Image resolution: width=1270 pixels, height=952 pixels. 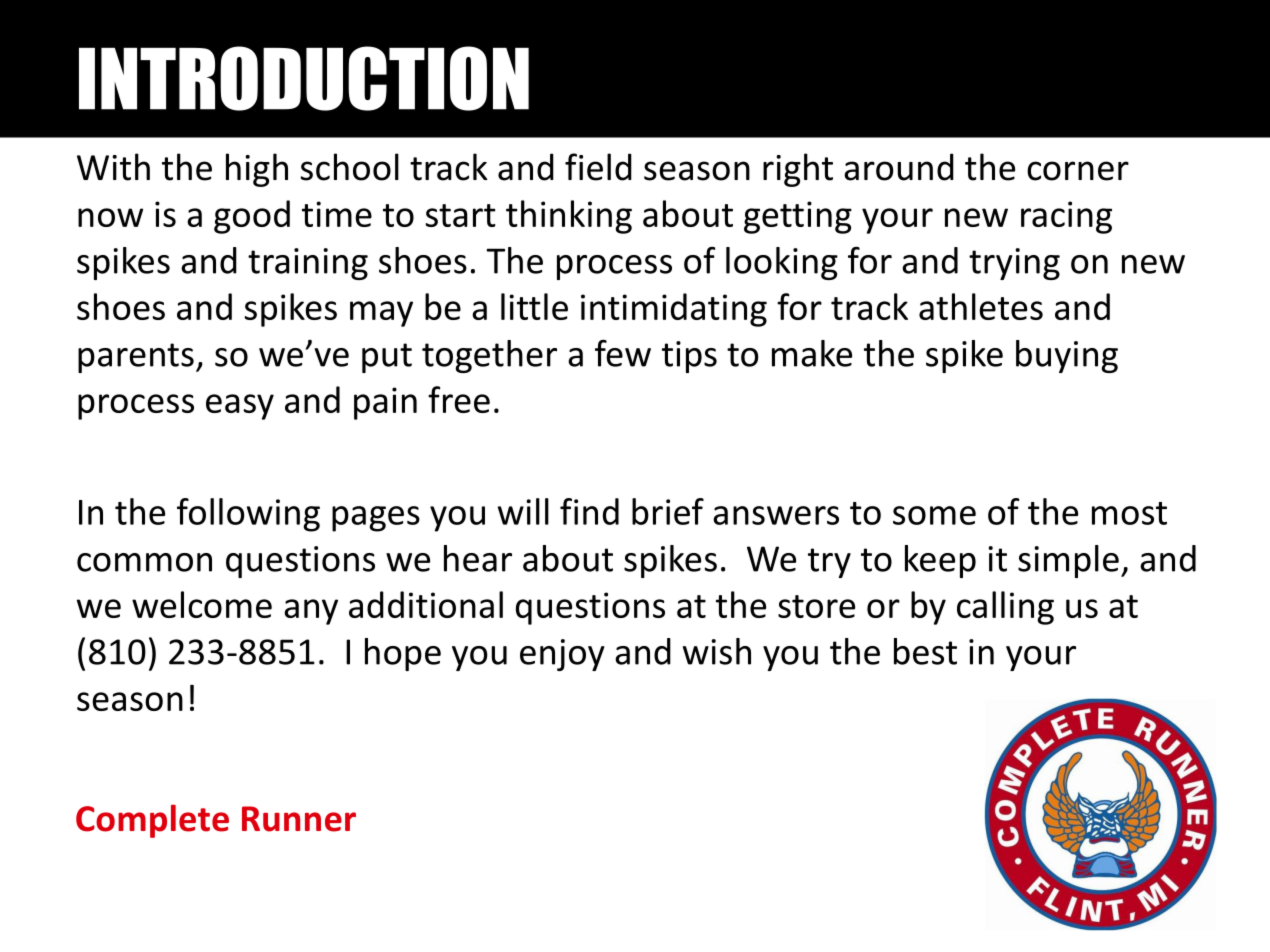 I want to click on calling, so click(x=1005, y=608).
